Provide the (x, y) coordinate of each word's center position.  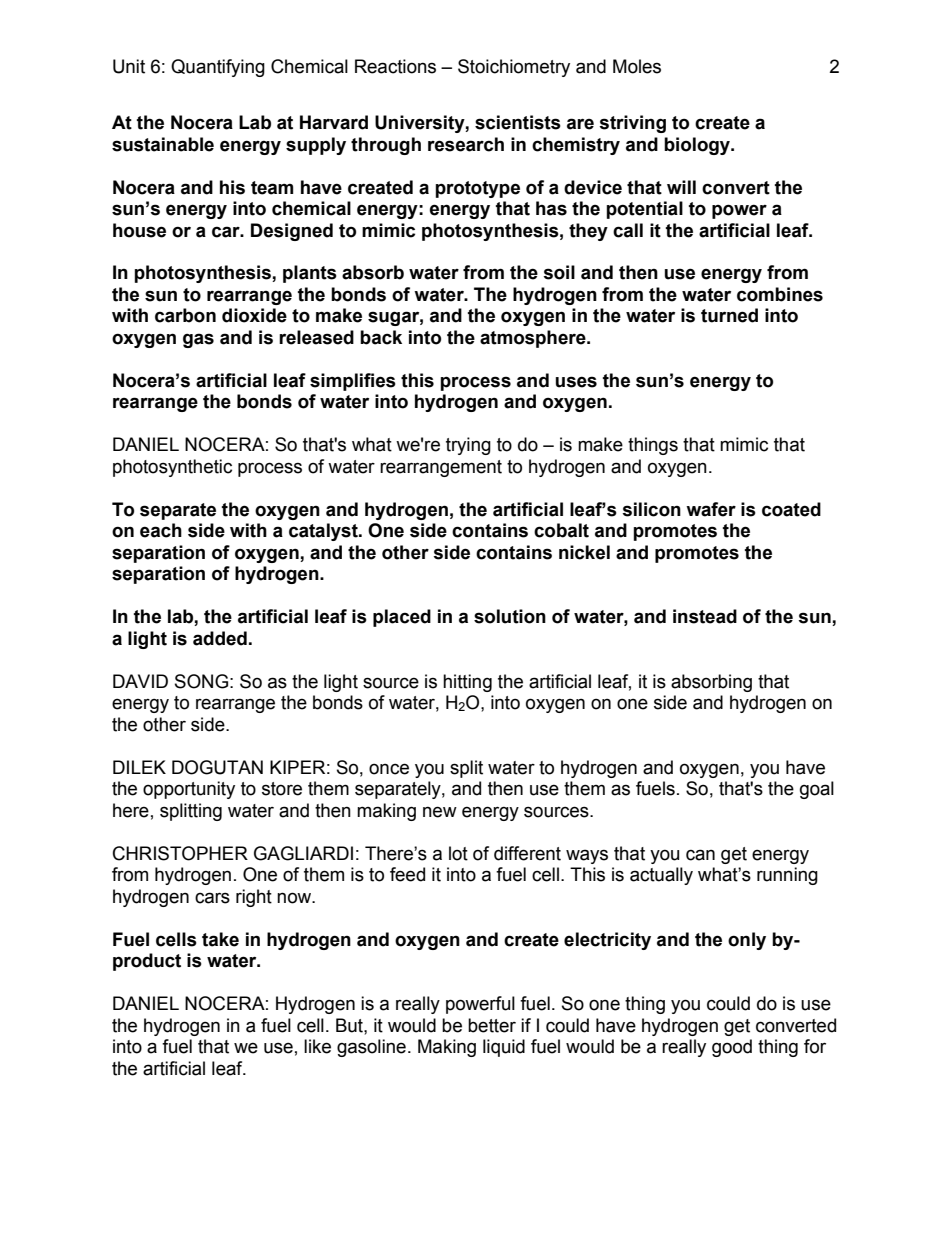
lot (458, 853)
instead (705, 616)
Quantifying (218, 68)
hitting (467, 683)
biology (698, 146)
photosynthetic (172, 468)
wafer (711, 509)
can (700, 855)
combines (780, 294)
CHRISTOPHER (180, 853)
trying (468, 446)
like (317, 1046)
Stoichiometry (514, 68)
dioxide (254, 315)
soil (559, 272)
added (220, 638)
